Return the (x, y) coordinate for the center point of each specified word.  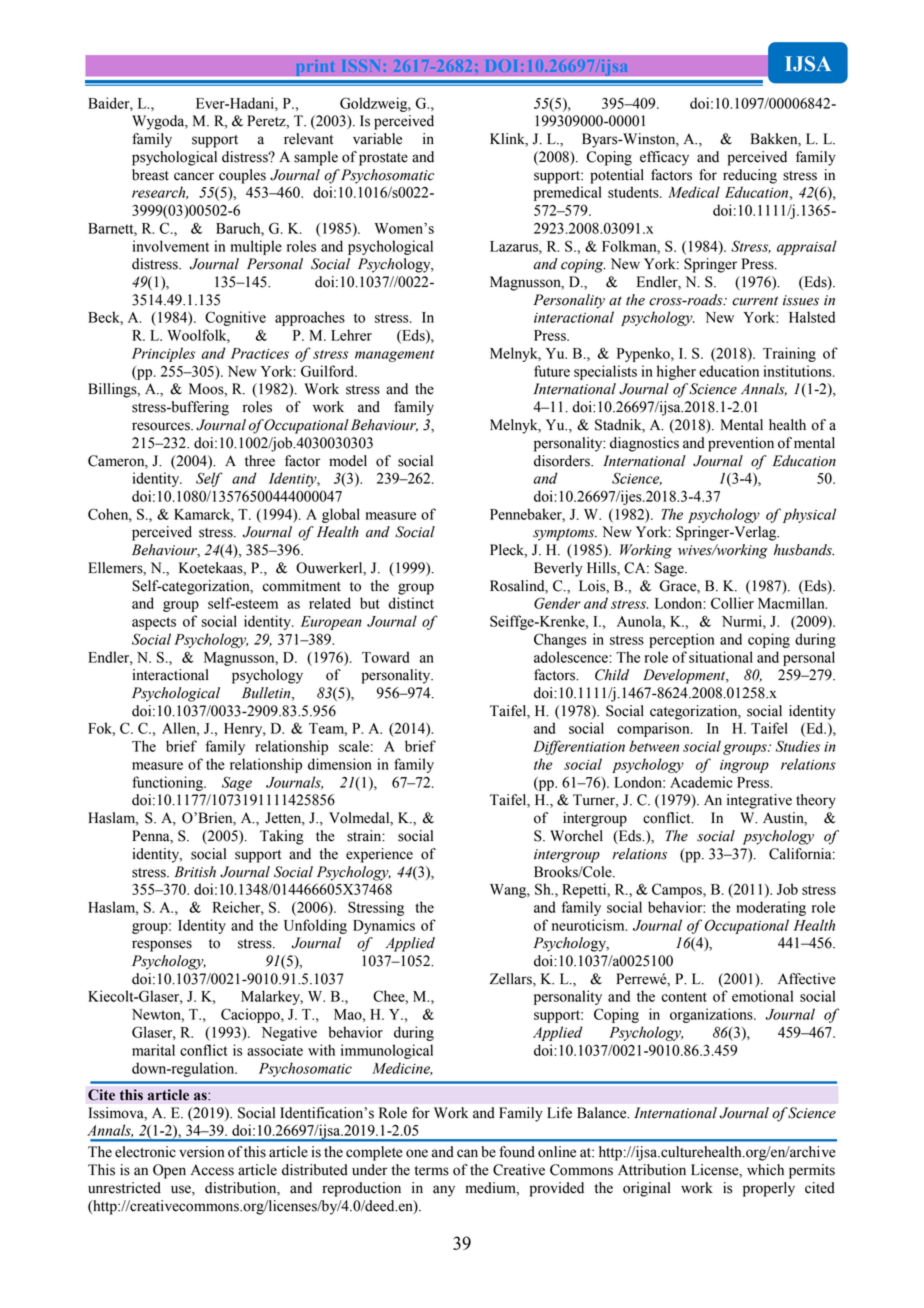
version (201, 1152)
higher (676, 372)
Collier (732, 603)
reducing (750, 176)
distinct (411, 603)
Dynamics (384, 926)
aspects (154, 623)
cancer (194, 176)
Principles (163, 354)
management (394, 356)
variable (377, 139)
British (195, 872)
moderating (771, 908)
